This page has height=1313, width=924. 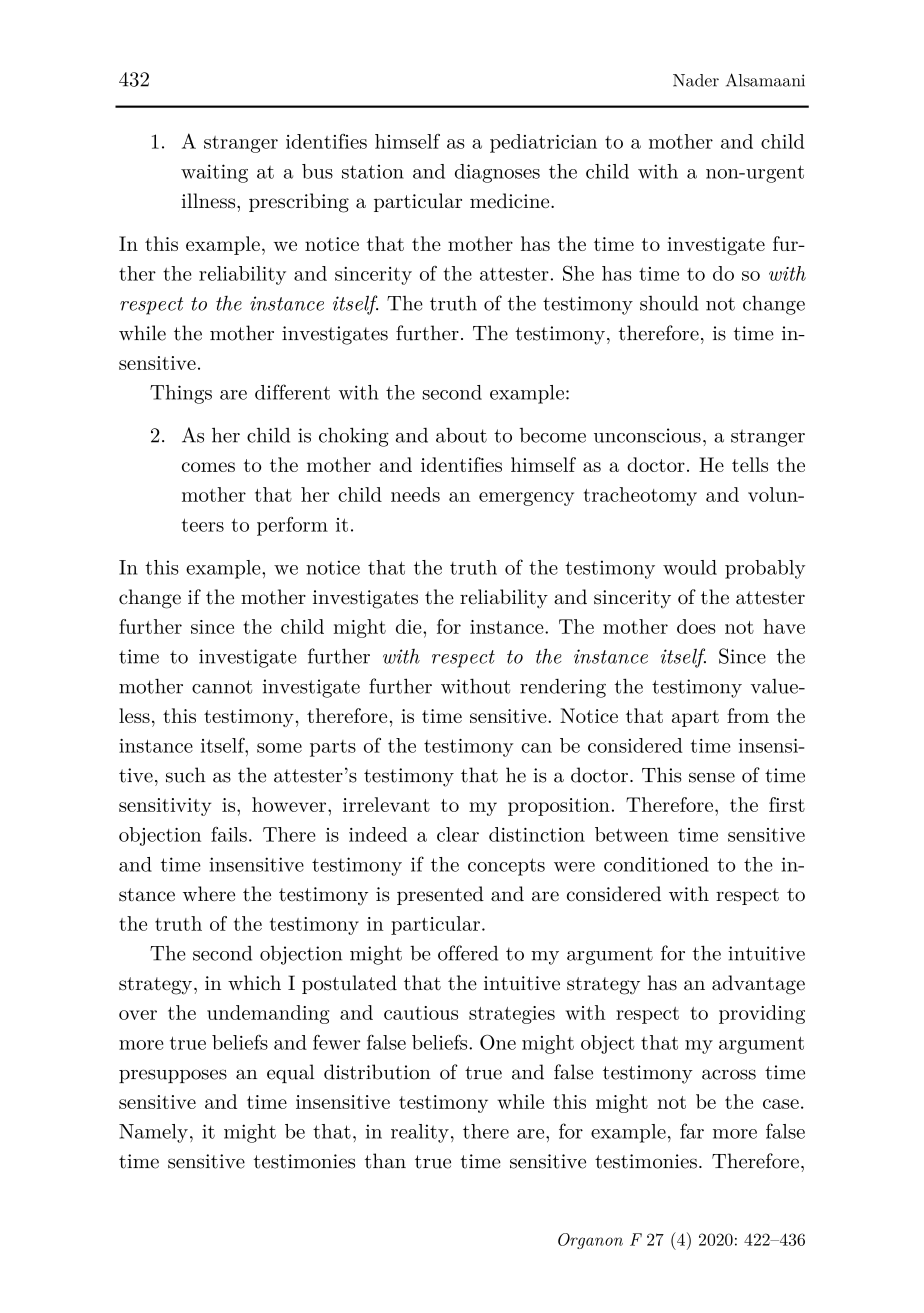 I want to click on Namely, so click(x=153, y=1133).
